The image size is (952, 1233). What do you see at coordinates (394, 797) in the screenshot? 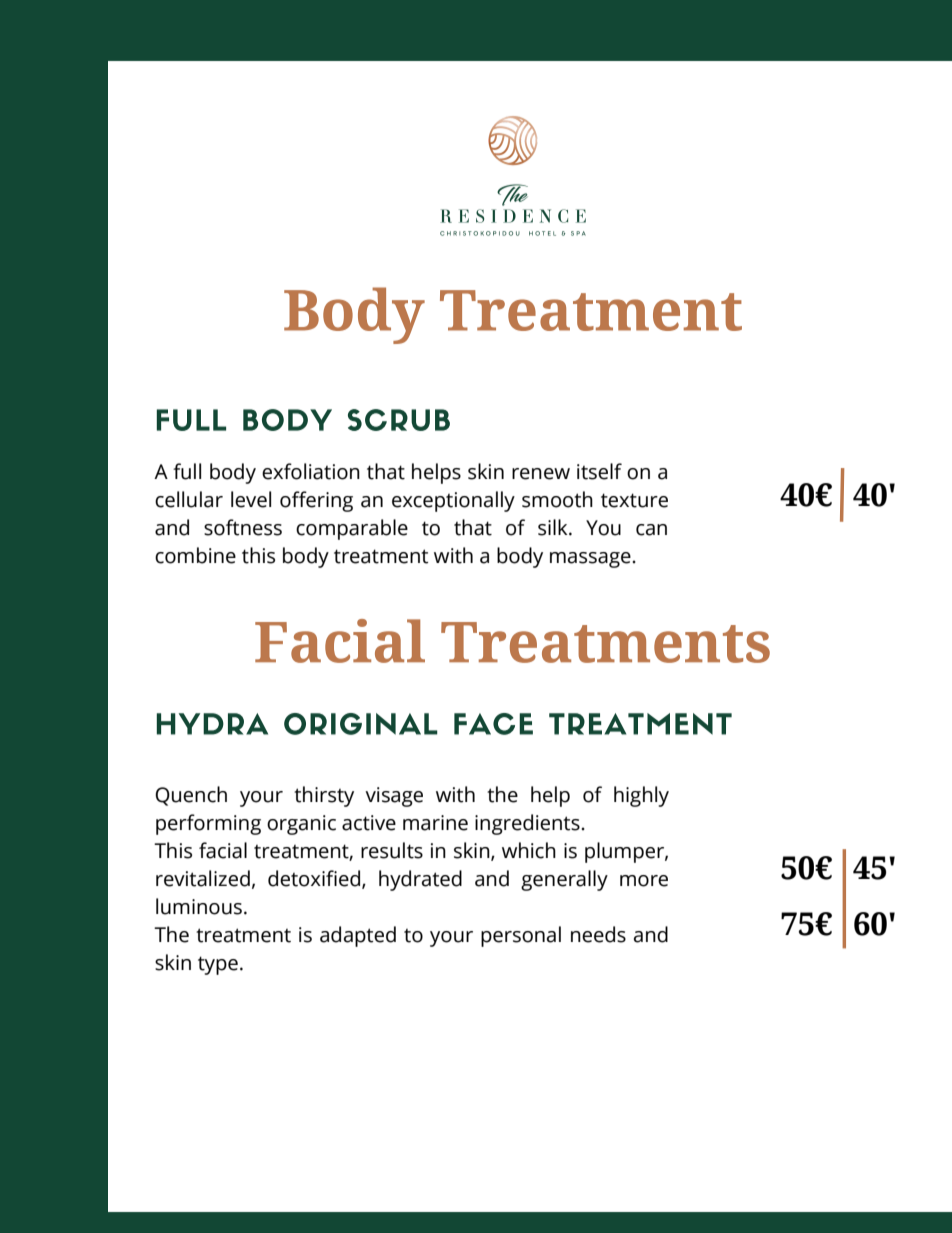
I see `visage` at bounding box center [394, 797].
